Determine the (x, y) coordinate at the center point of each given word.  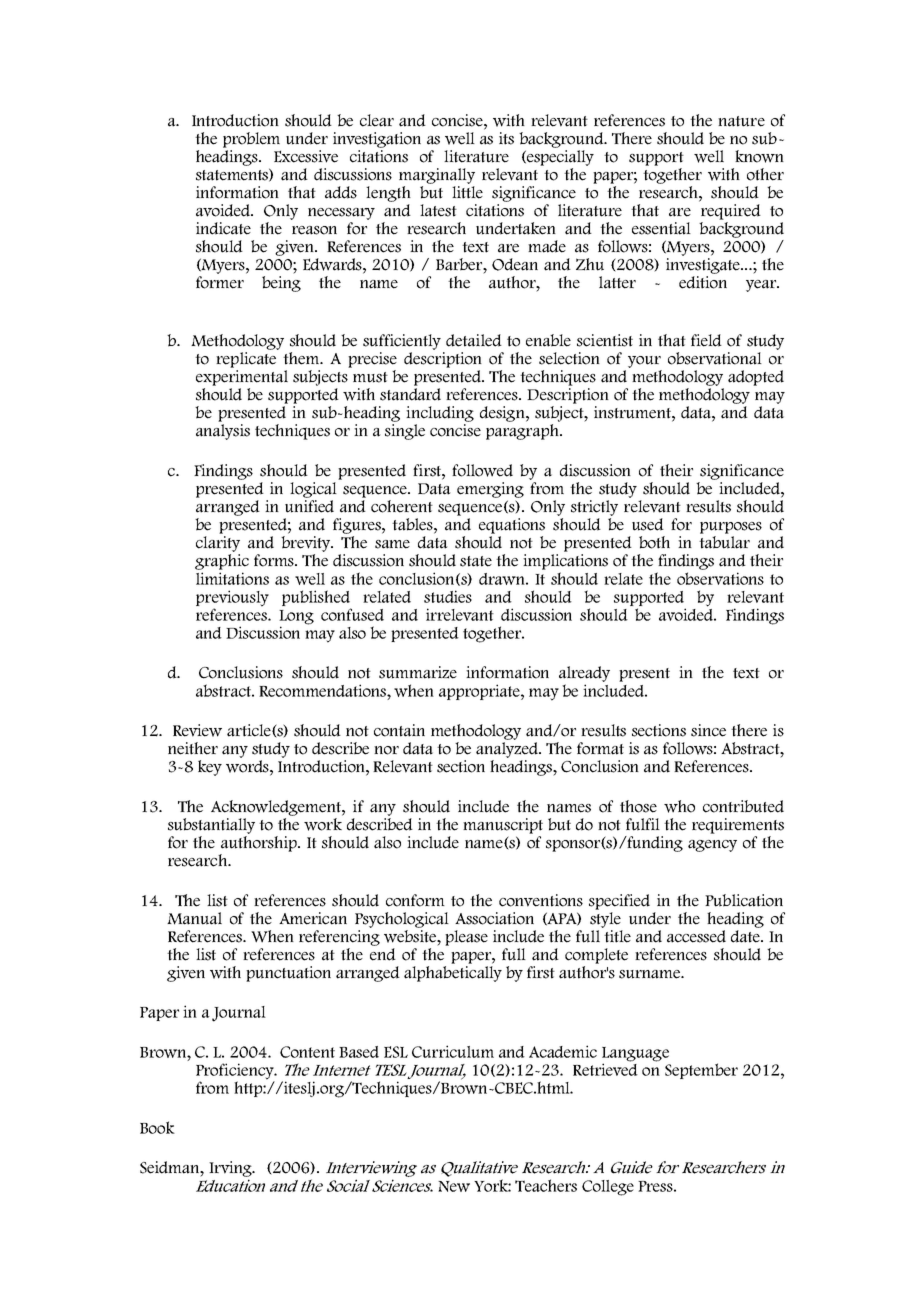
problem (251, 140)
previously (232, 599)
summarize (418, 672)
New (454, 1186)
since (708, 730)
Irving (231, 1169)
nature (741, 121)
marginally (437, 176)
